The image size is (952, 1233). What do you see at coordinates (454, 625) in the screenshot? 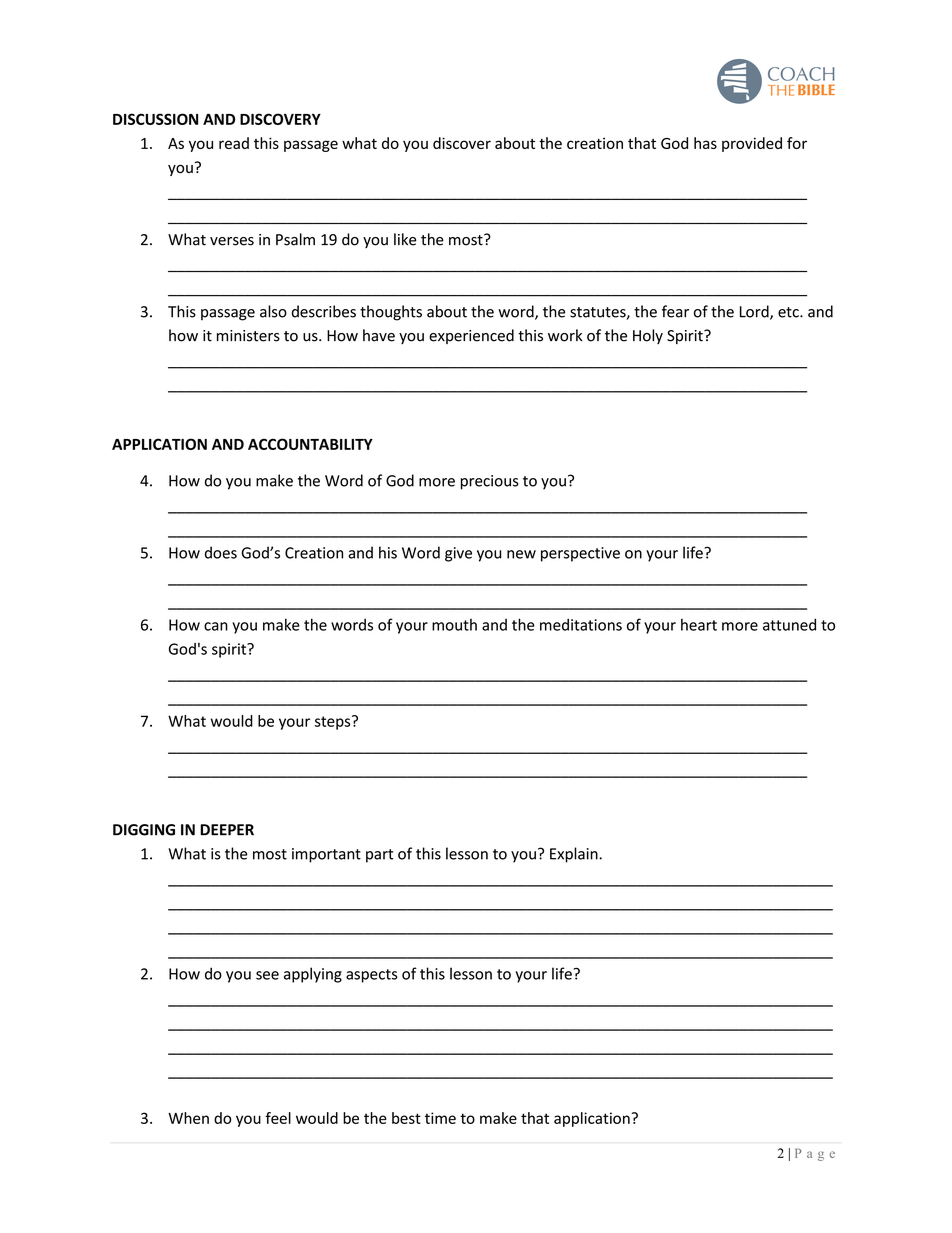
I see `mouth` at bounding box center [454, 625].
